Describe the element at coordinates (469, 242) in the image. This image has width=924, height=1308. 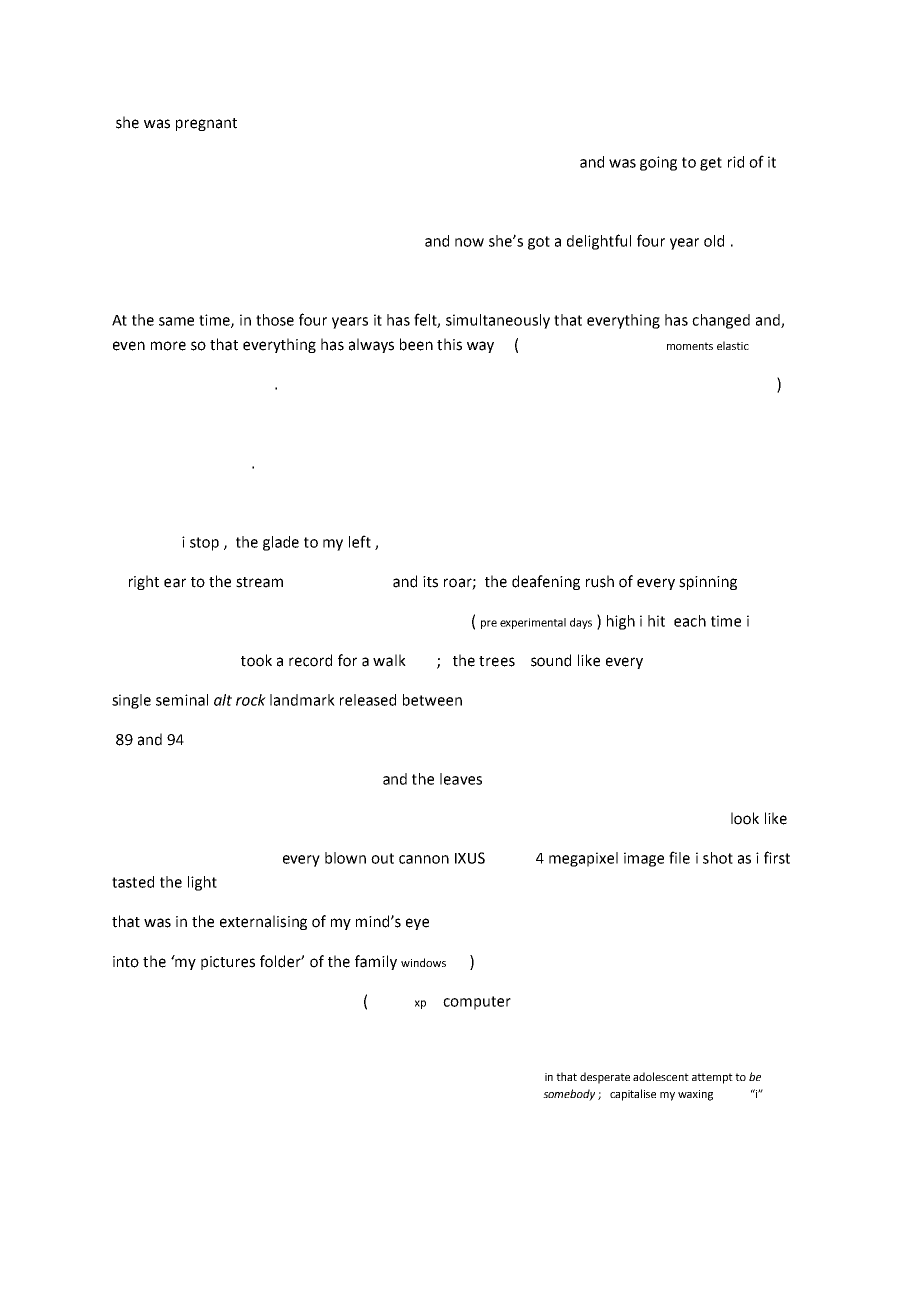
I see `now` at that location.
